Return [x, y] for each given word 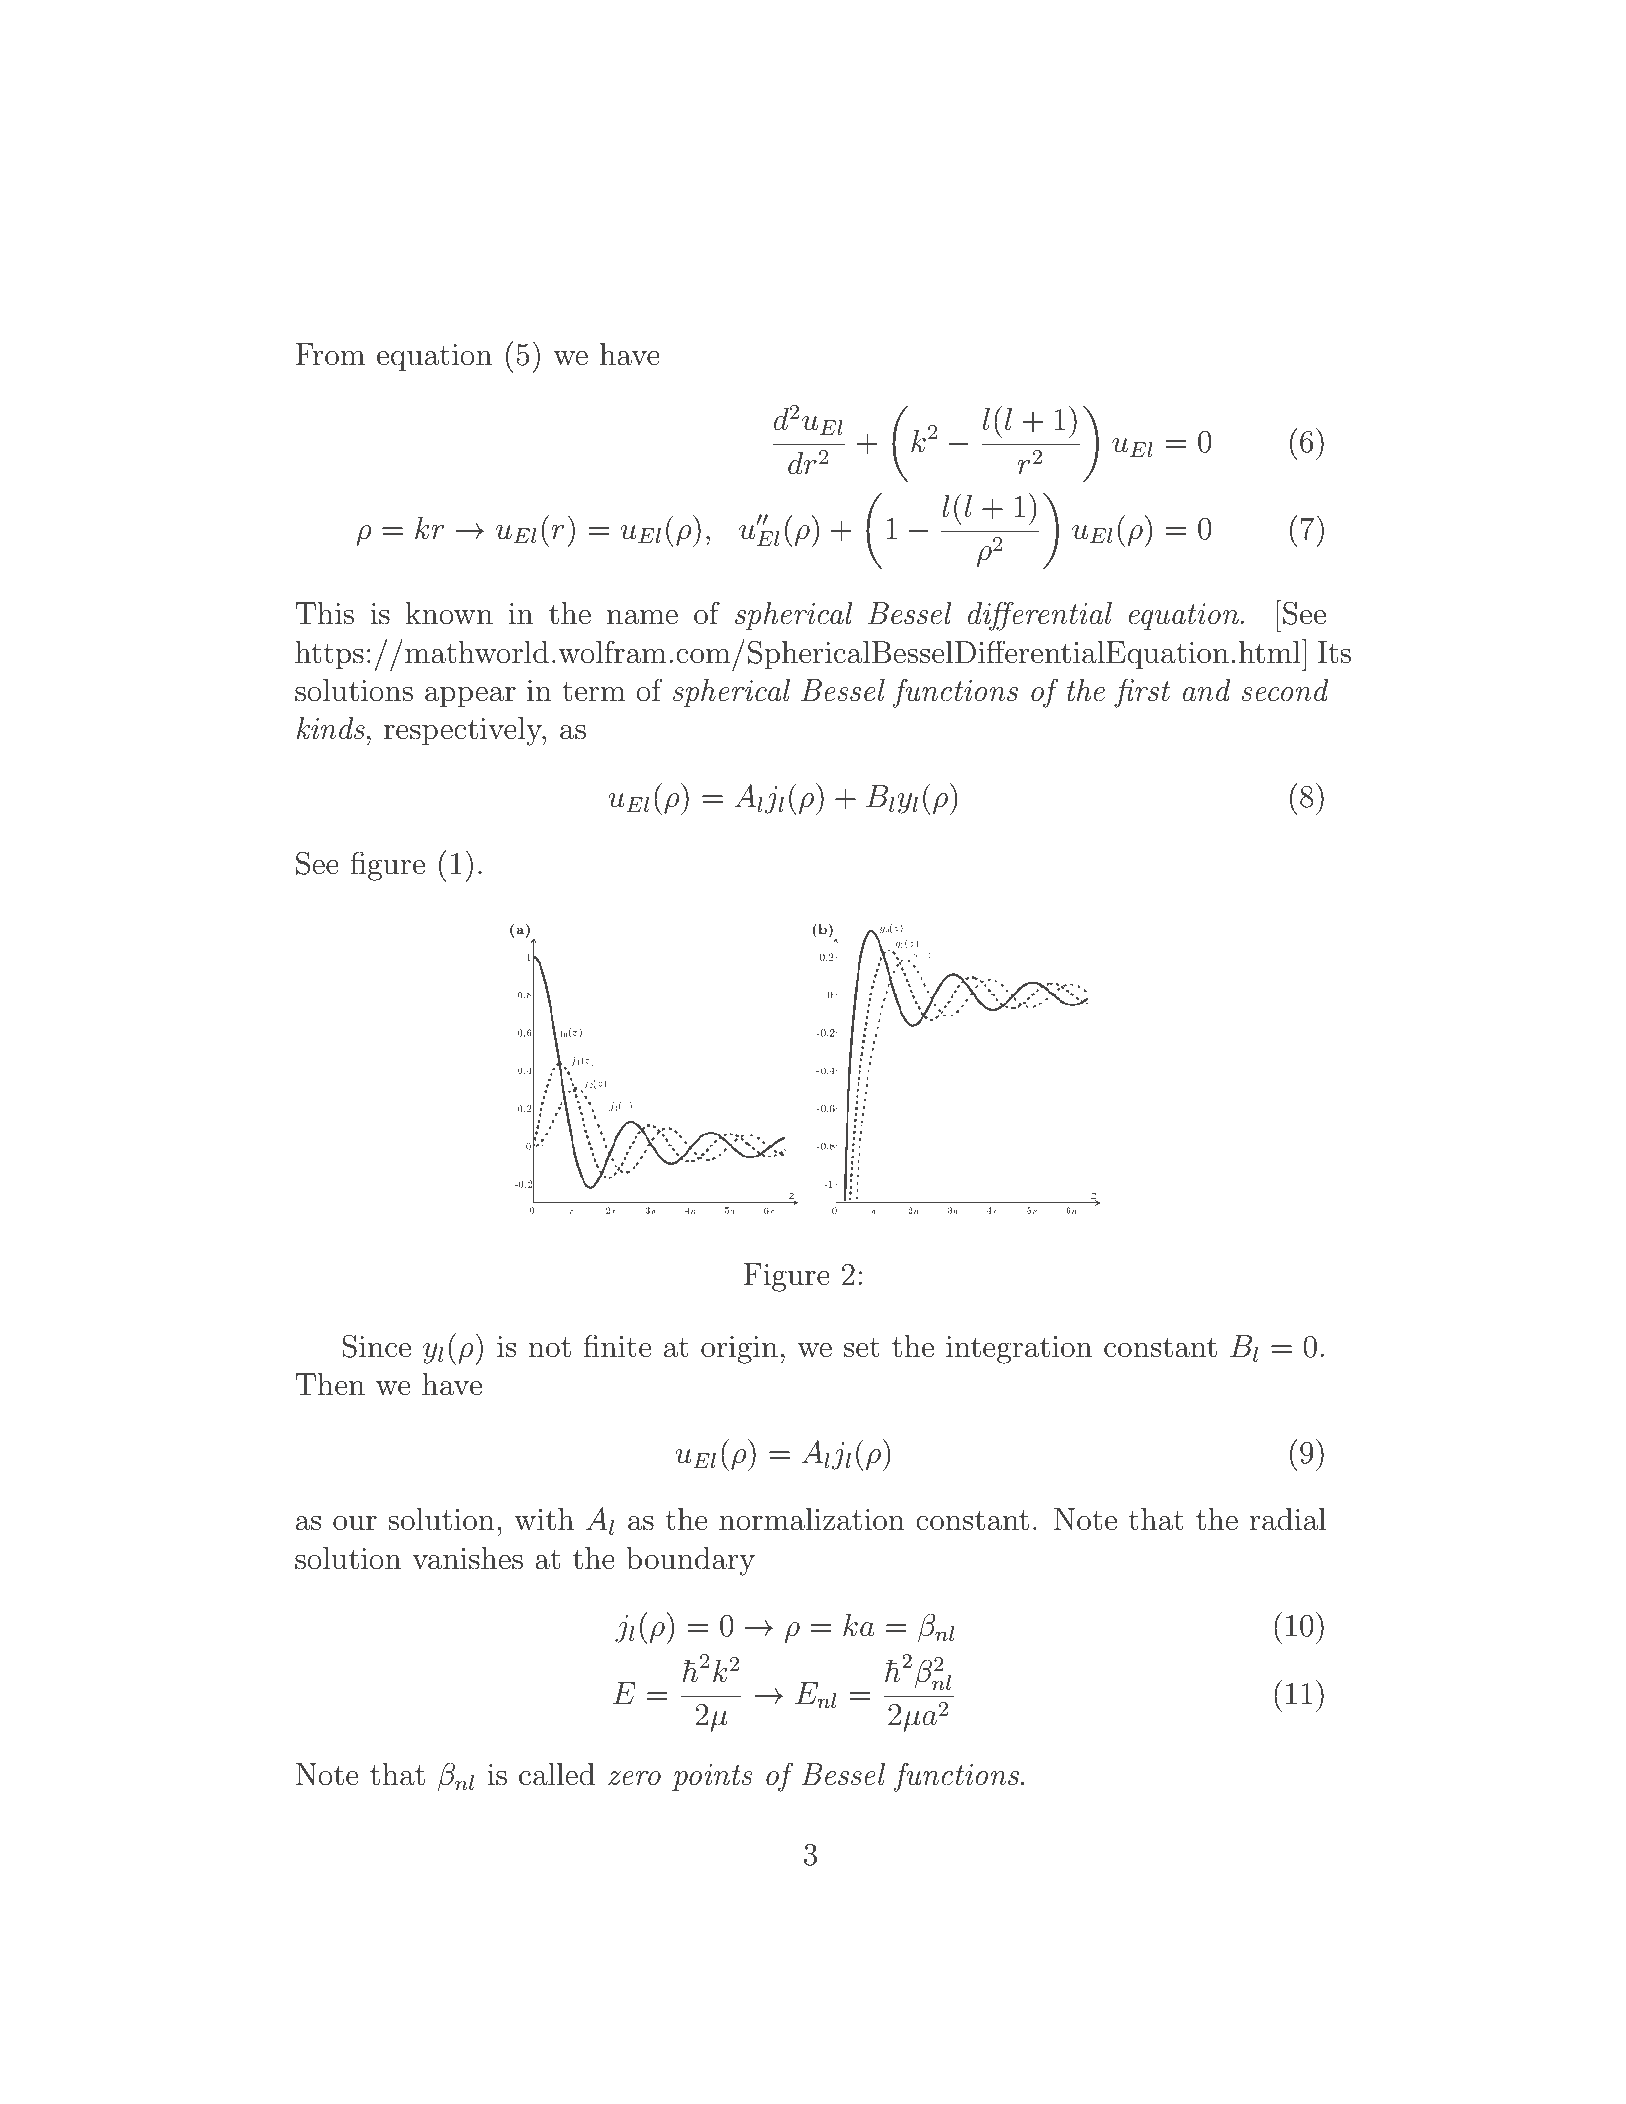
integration [1019, 1350]
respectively [464, 731]
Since [376, 1346]
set [862, 1347]
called [557, 1774]
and [1206, 690]
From [330, 354]
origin [739, 1350]
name [642, 617]
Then [330, 1384]
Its [1334, 652]
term [593, 691]
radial [1288, 1519]
